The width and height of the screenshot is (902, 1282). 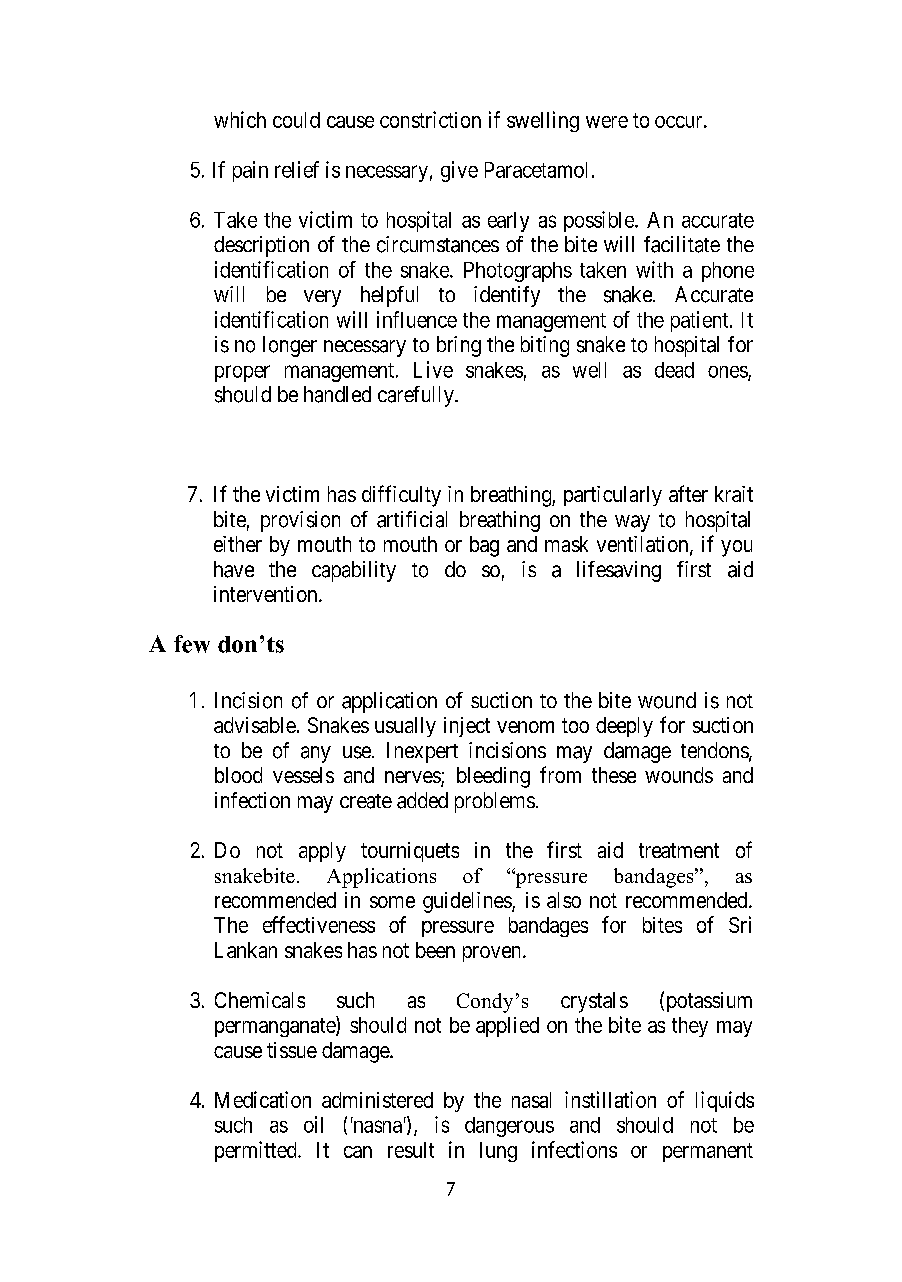 What do you see at coordinates (263, 1099) in the screenshot?
I see `Medication` at bounding box center [263, 1099].
